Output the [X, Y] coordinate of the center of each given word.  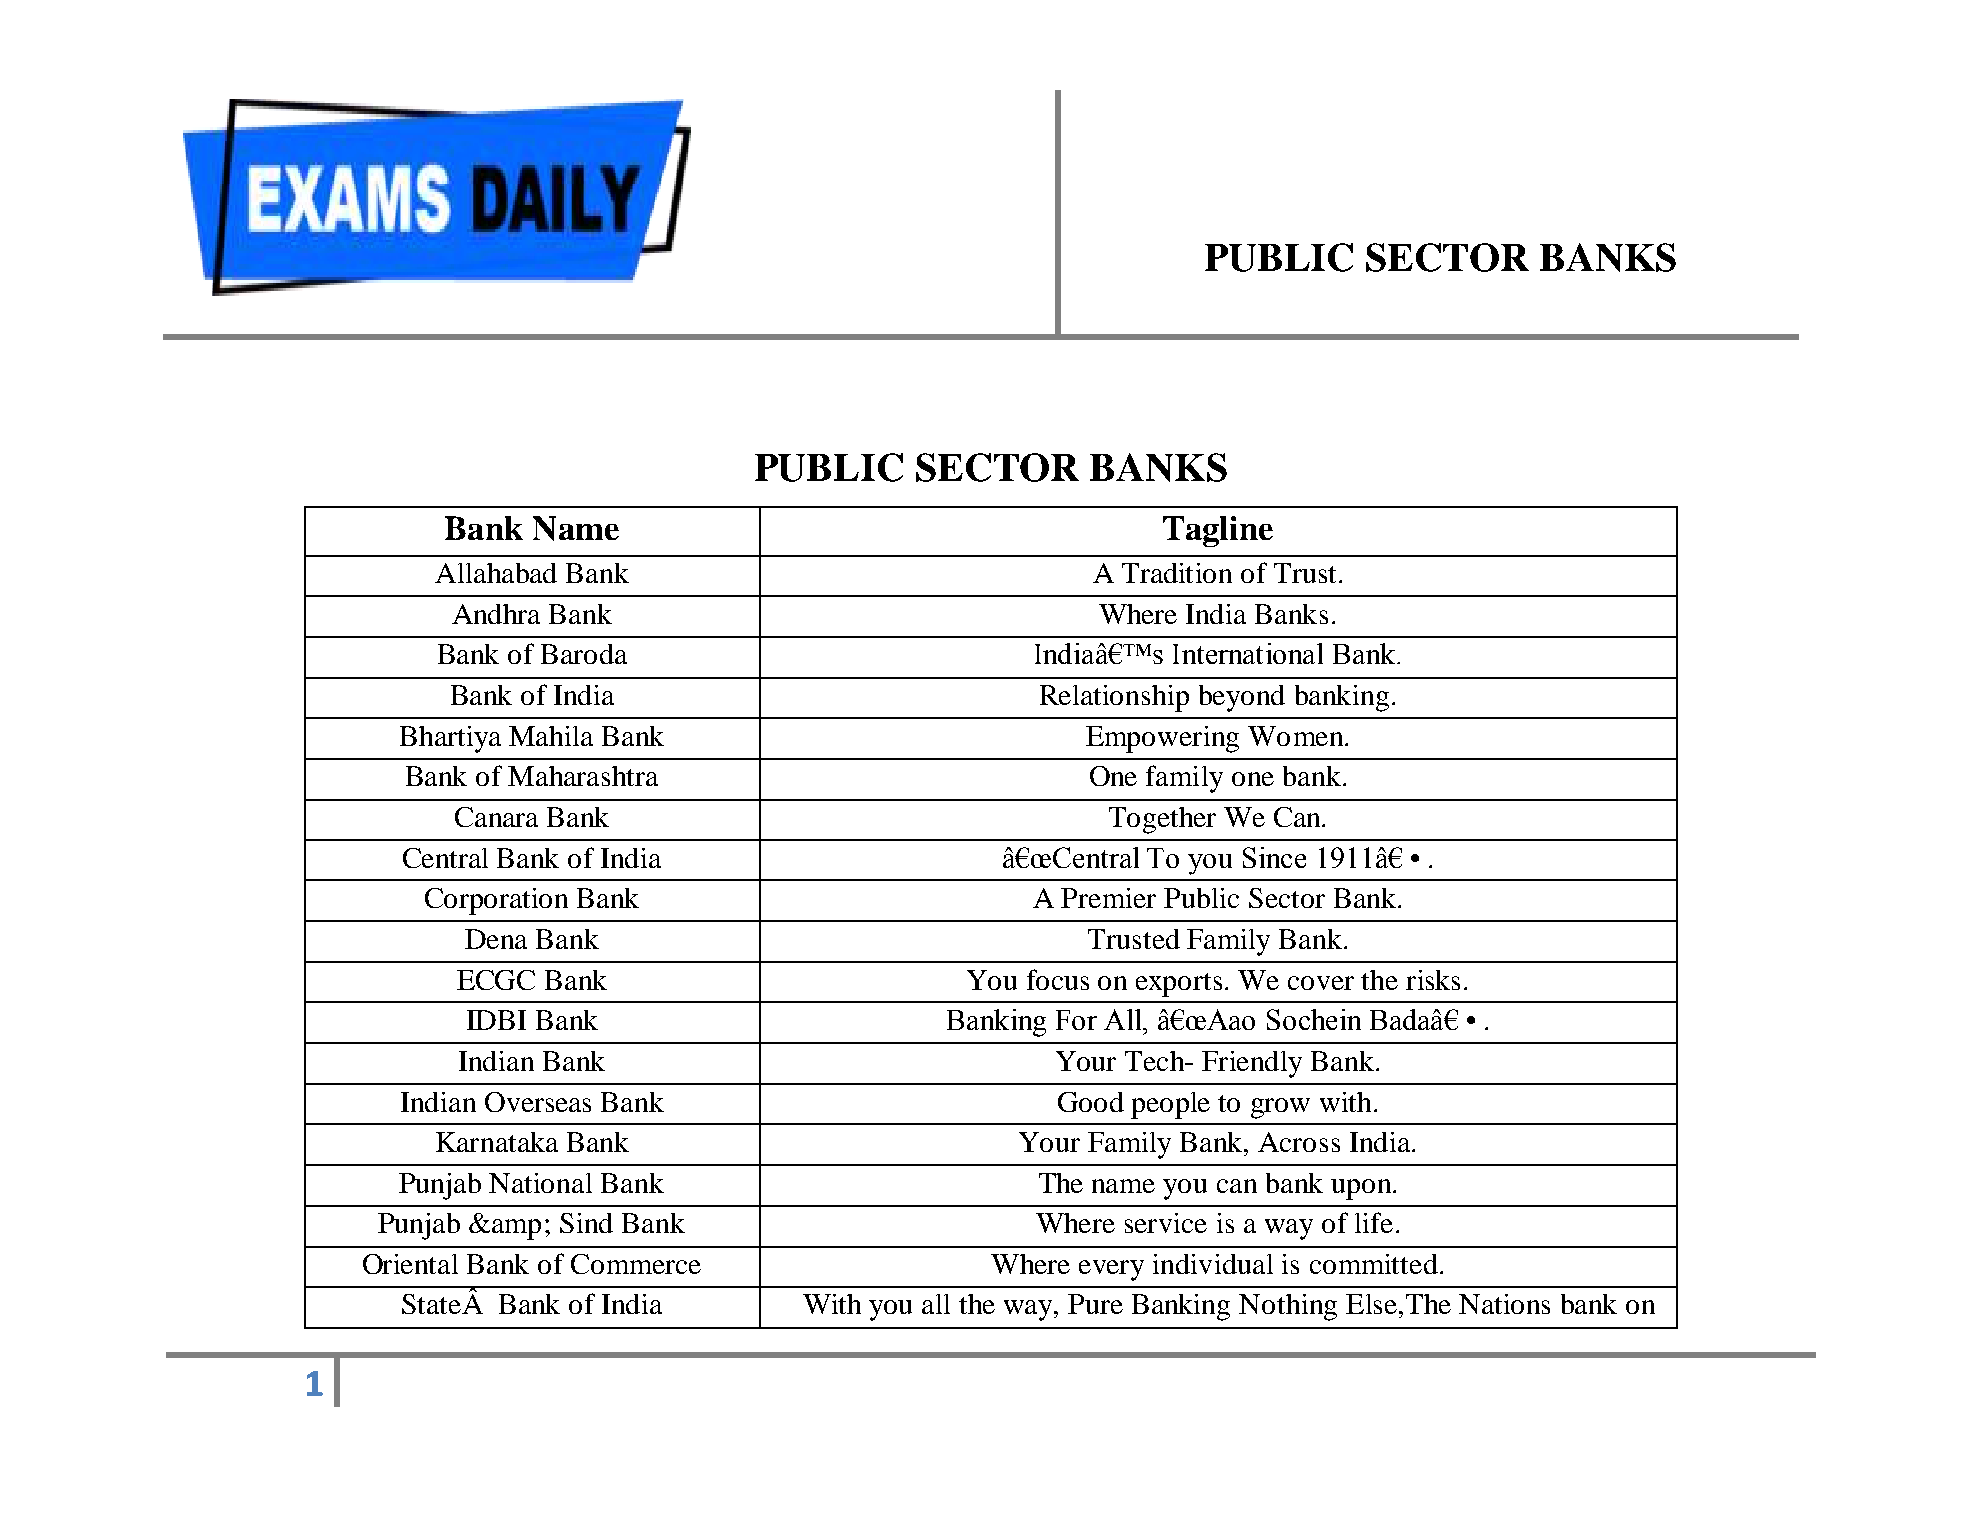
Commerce [636, 1264]
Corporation [496, 901]
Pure [1095, 1304]
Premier [1108, 898]
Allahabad [496, 573]
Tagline [1218, 531]
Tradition [1177, 573]
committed [1374, 1264]
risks [1433, 980]
